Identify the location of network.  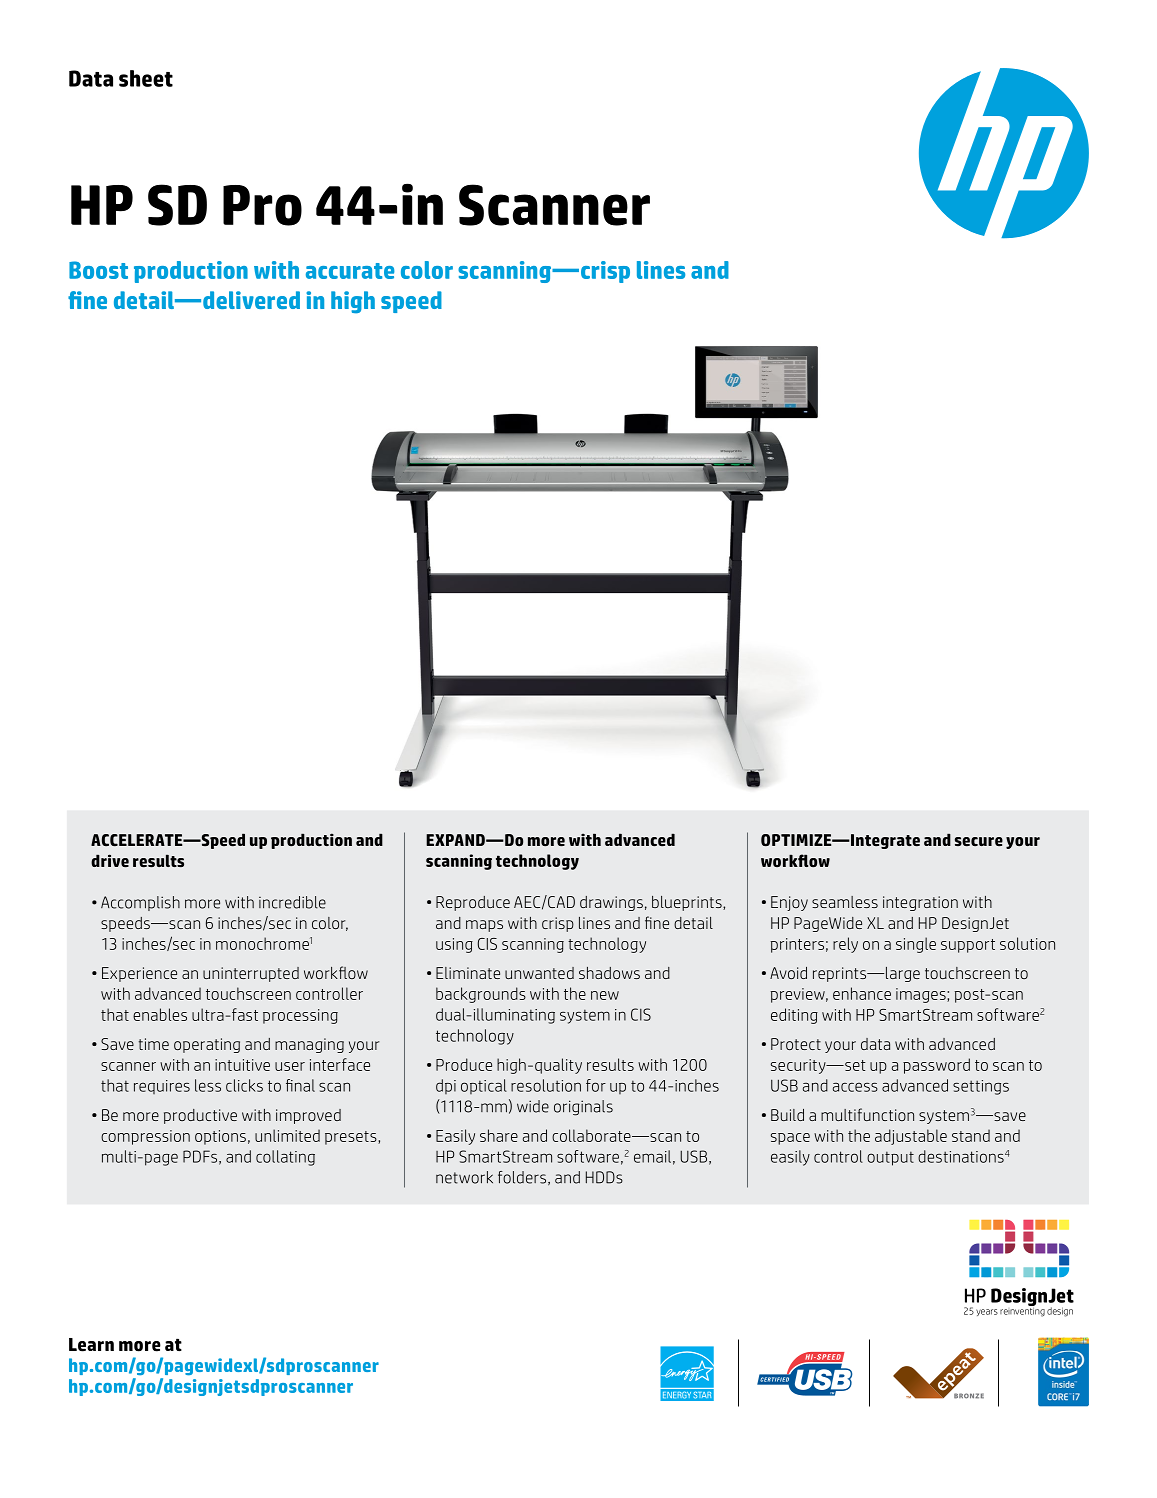
(464, 1177).
